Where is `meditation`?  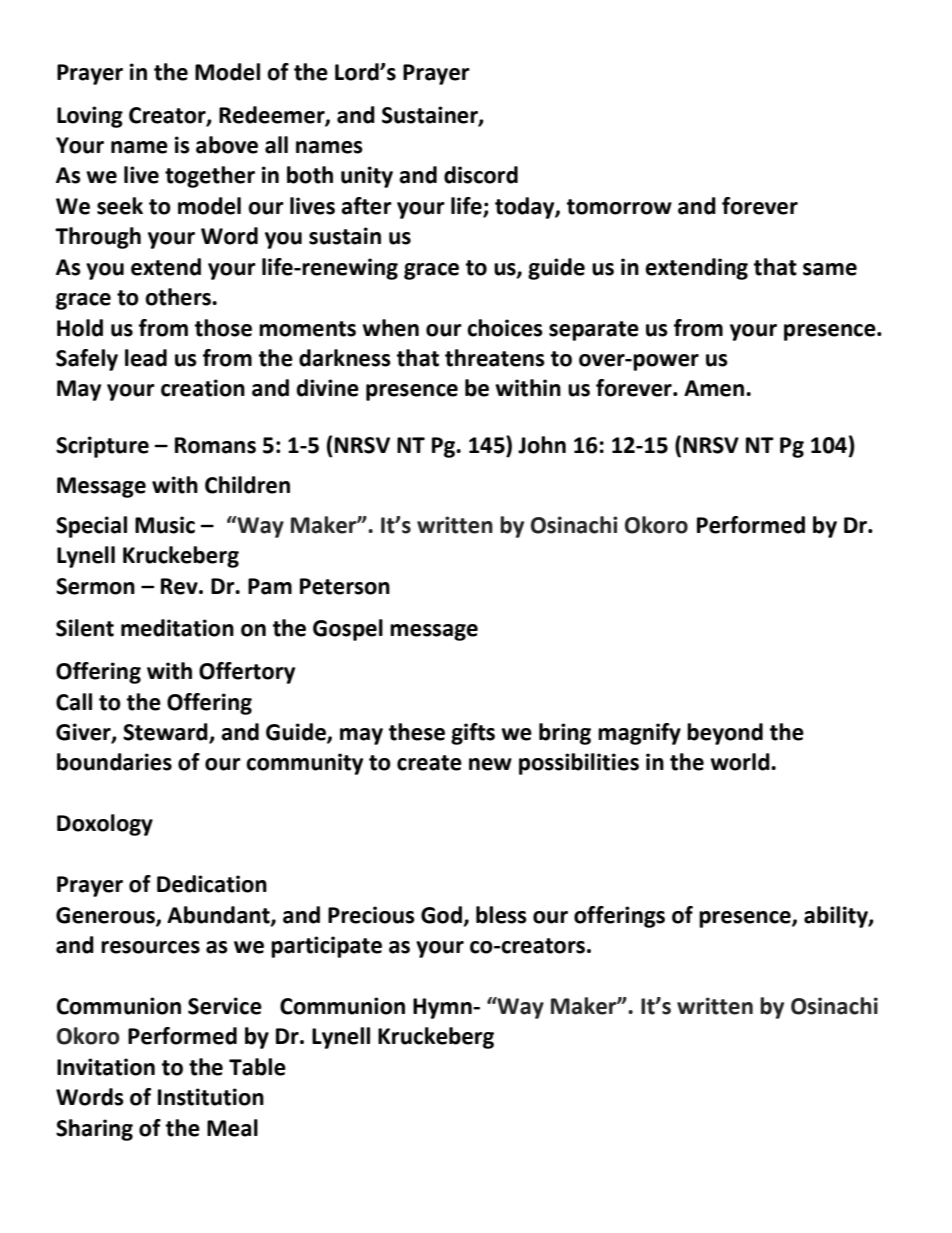
meditation is located at coordinates (177, 628).
